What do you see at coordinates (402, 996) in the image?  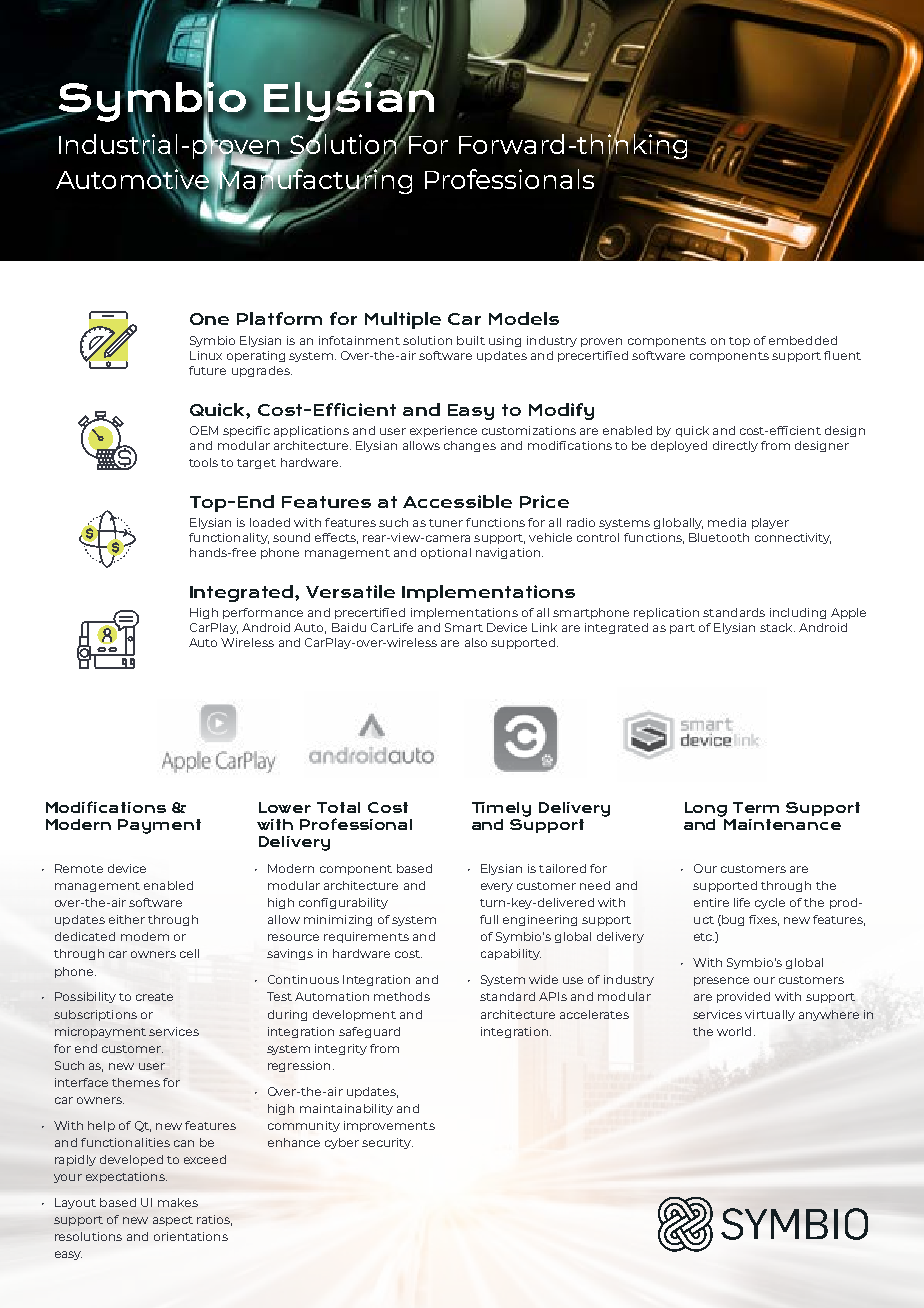 I see `methods` at bounding box center [402, 996].
